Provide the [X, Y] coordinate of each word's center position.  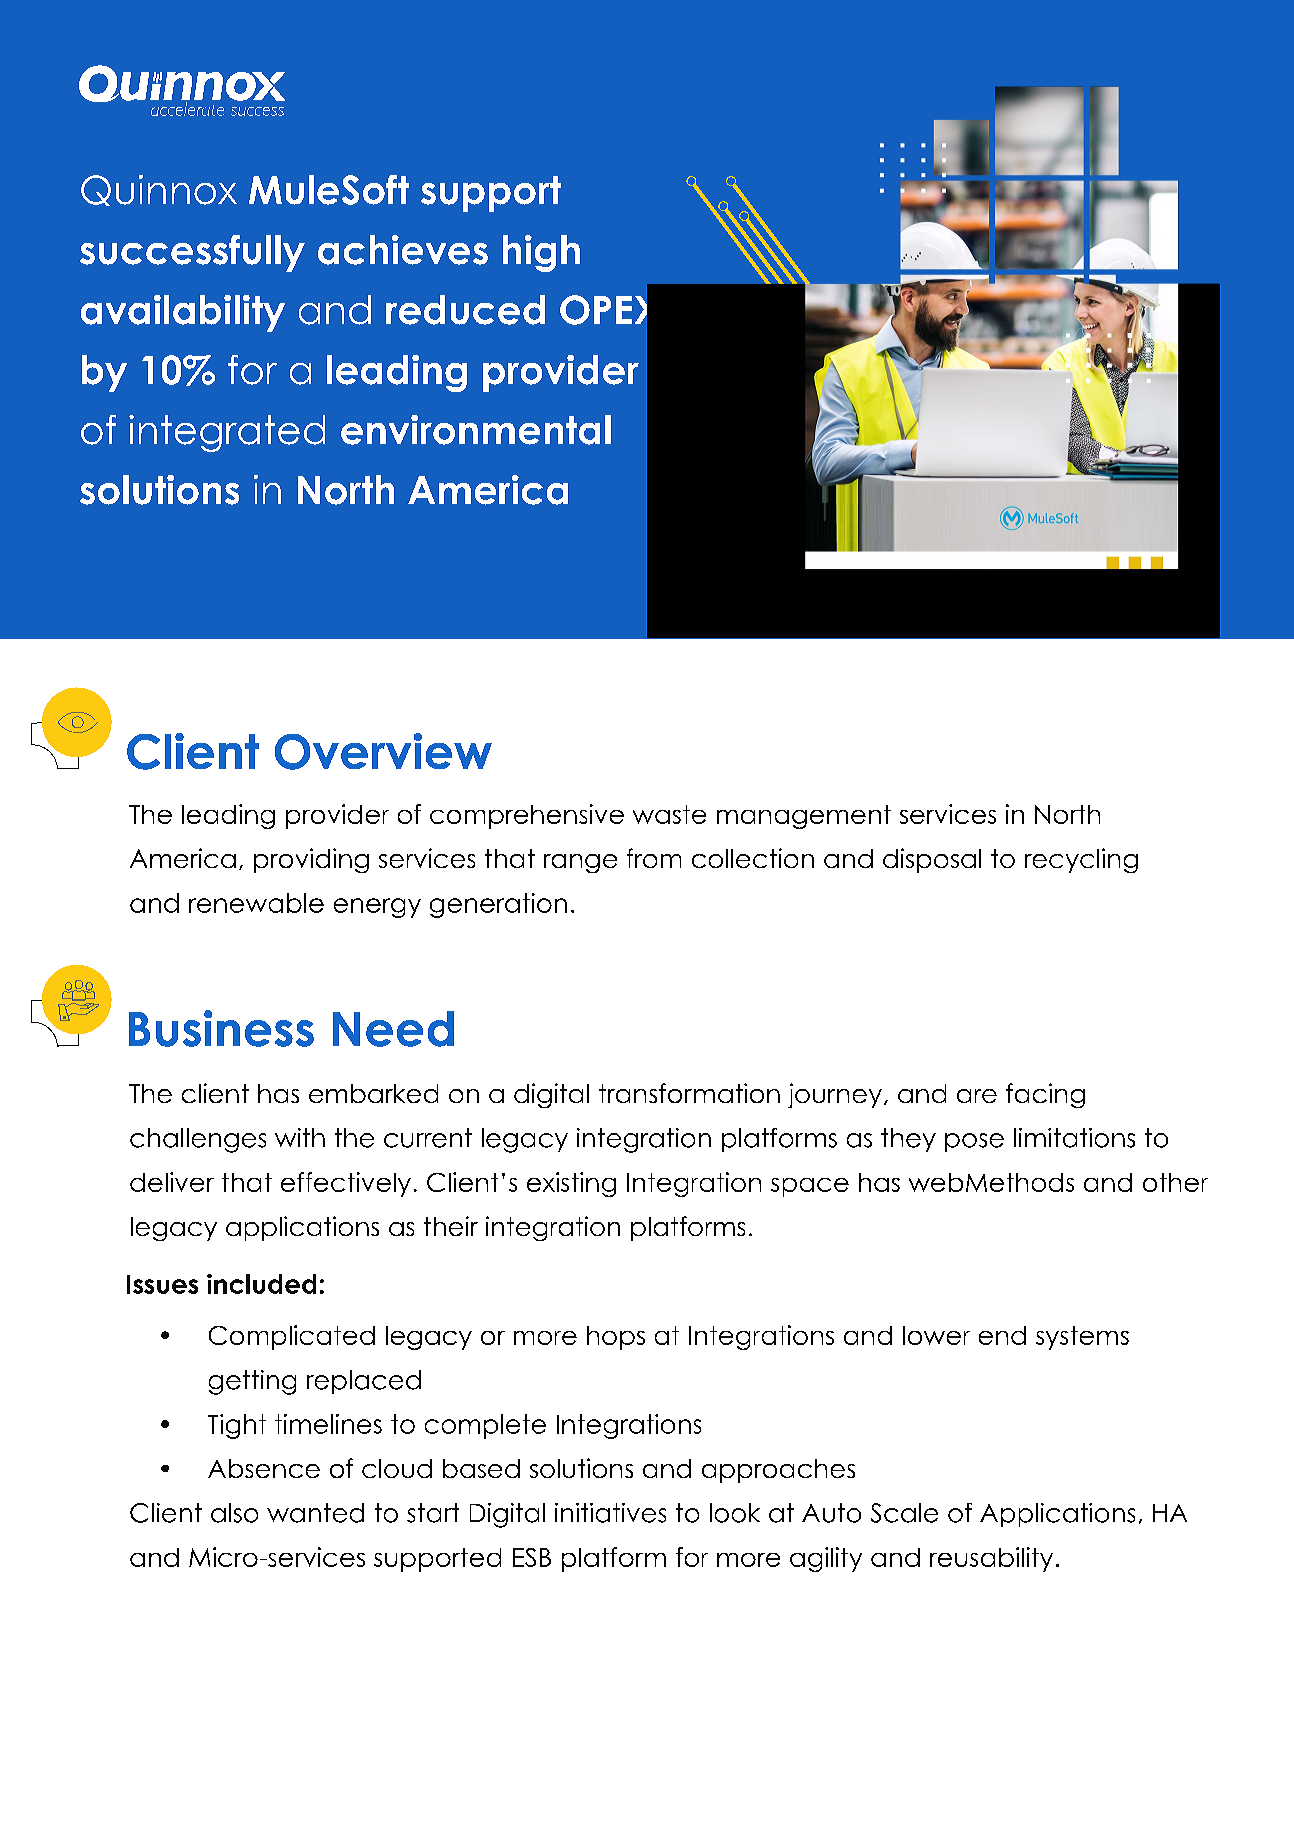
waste [669, 814]
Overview [383, 751]
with [300, 1137]
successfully [192, 253]
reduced [465, 310]
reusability [991, 1559]
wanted [315, 1513]
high [541, 253]
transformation [689, 1093]
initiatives [610, 1513]
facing [1045, 1095]
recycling [1081, 860]
